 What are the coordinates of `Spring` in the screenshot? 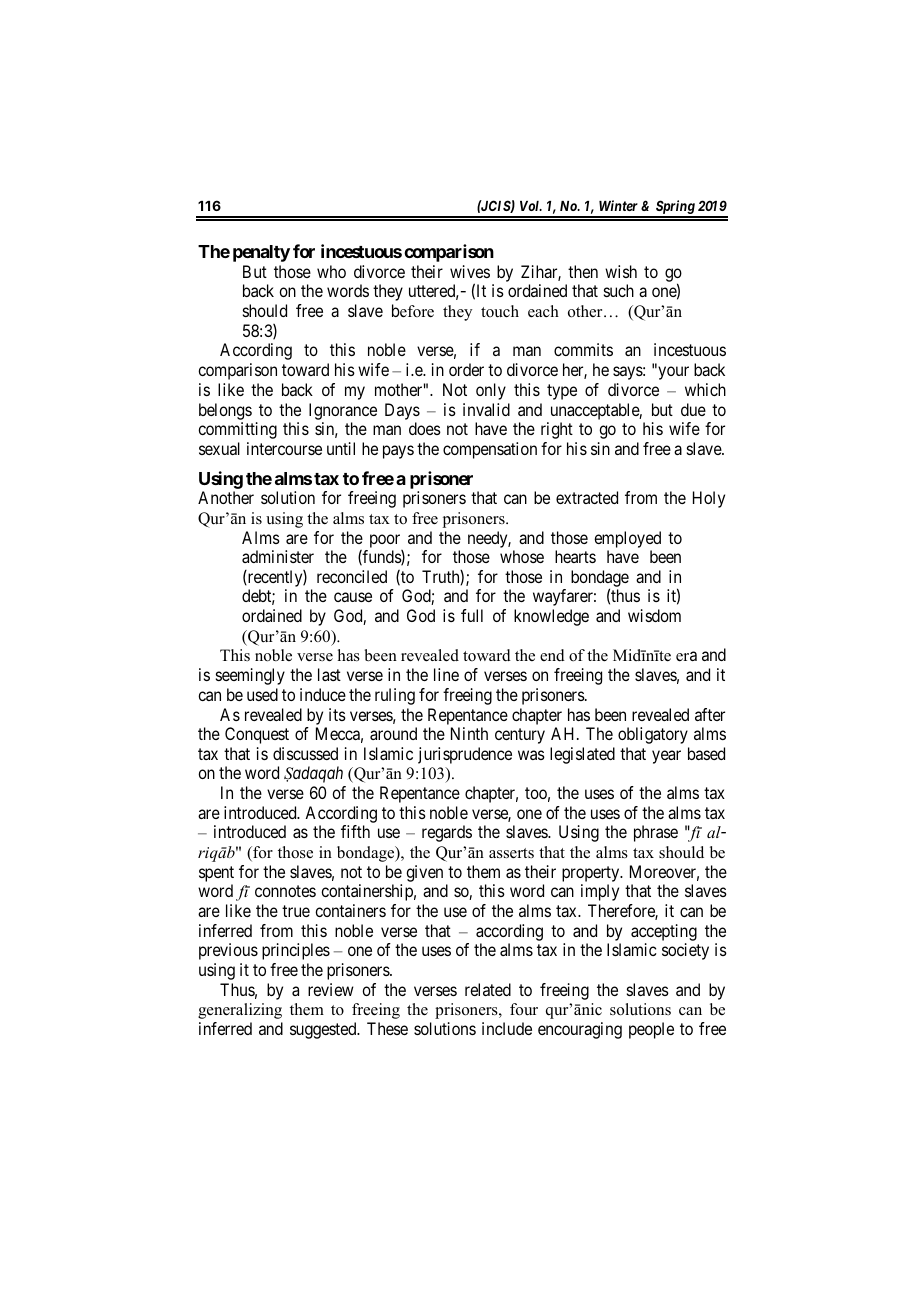 It's located at (674, 208).
